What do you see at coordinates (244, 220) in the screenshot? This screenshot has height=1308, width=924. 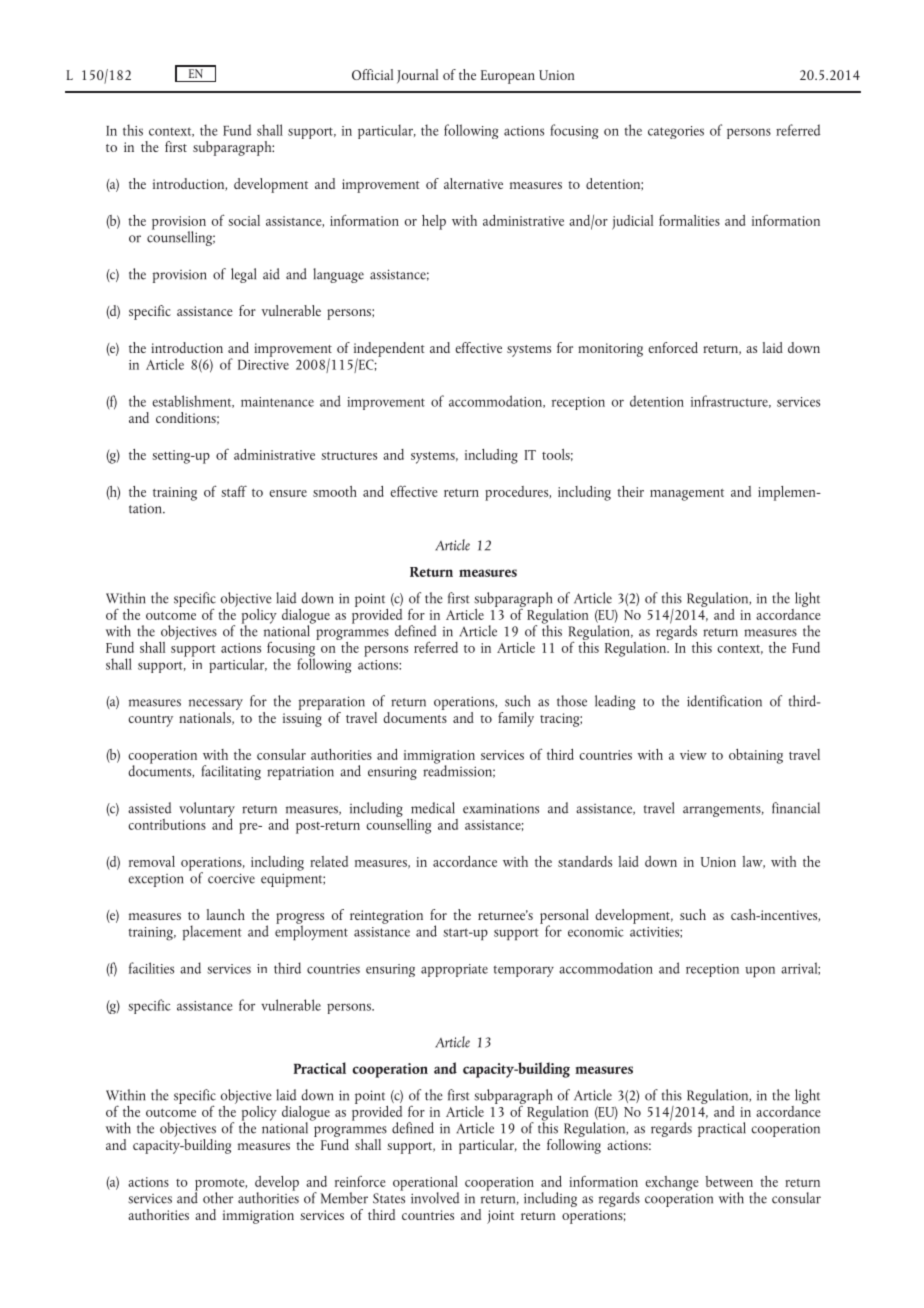 I see `social` at bounding box center [244, 220].
